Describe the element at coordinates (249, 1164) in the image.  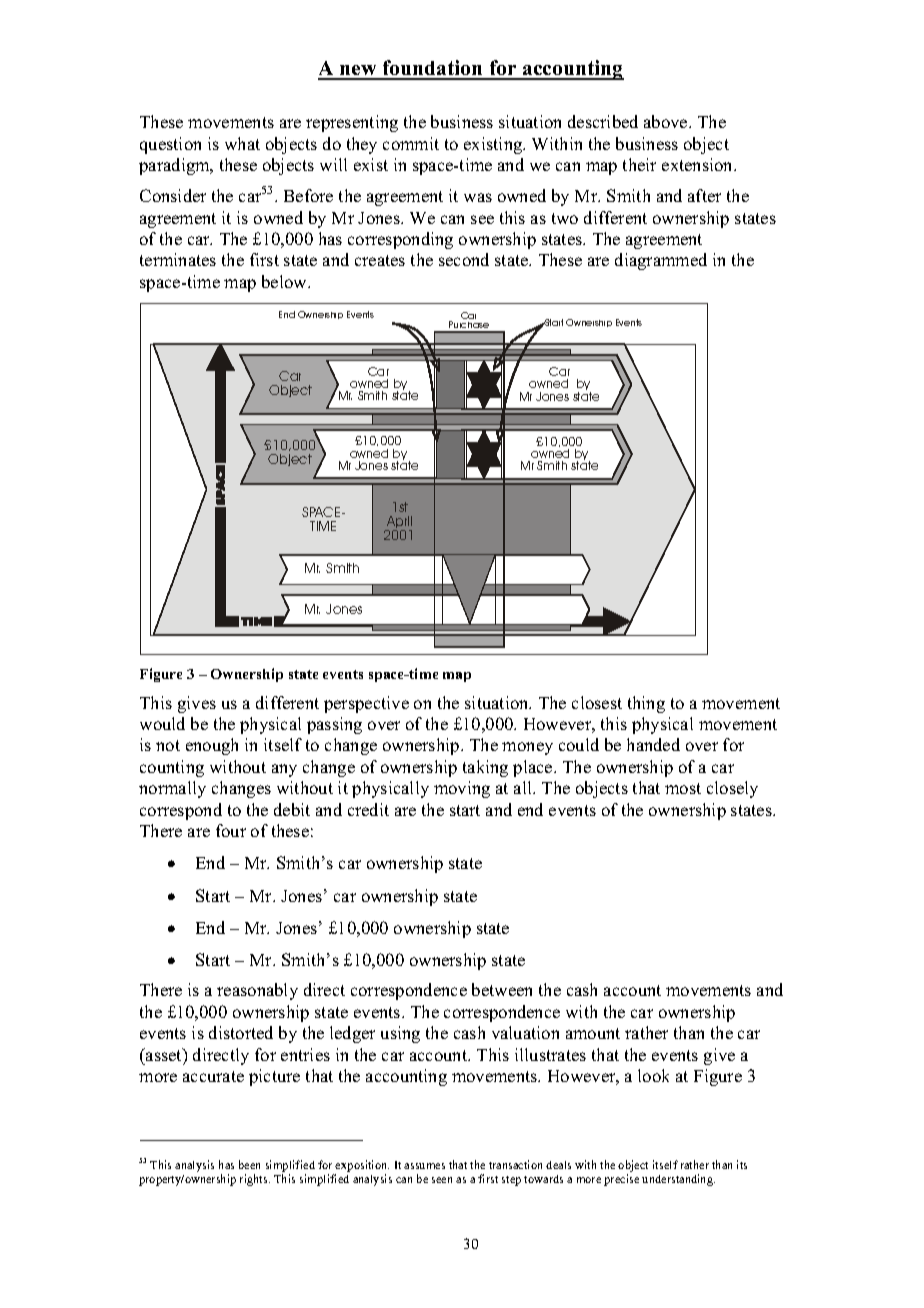
I see `been` at that location.
